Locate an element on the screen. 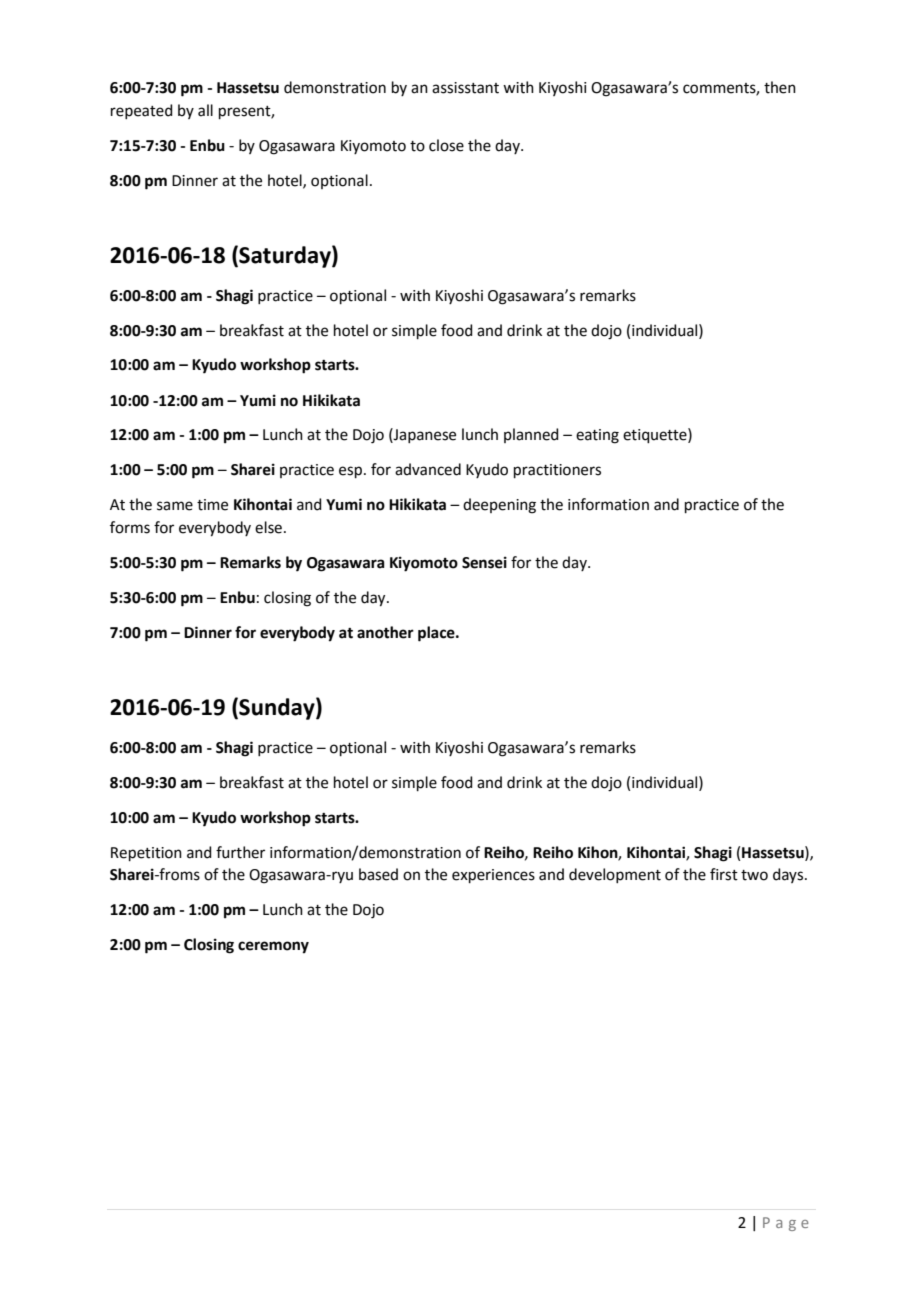  experiences is located at coordinates (493, 876).
